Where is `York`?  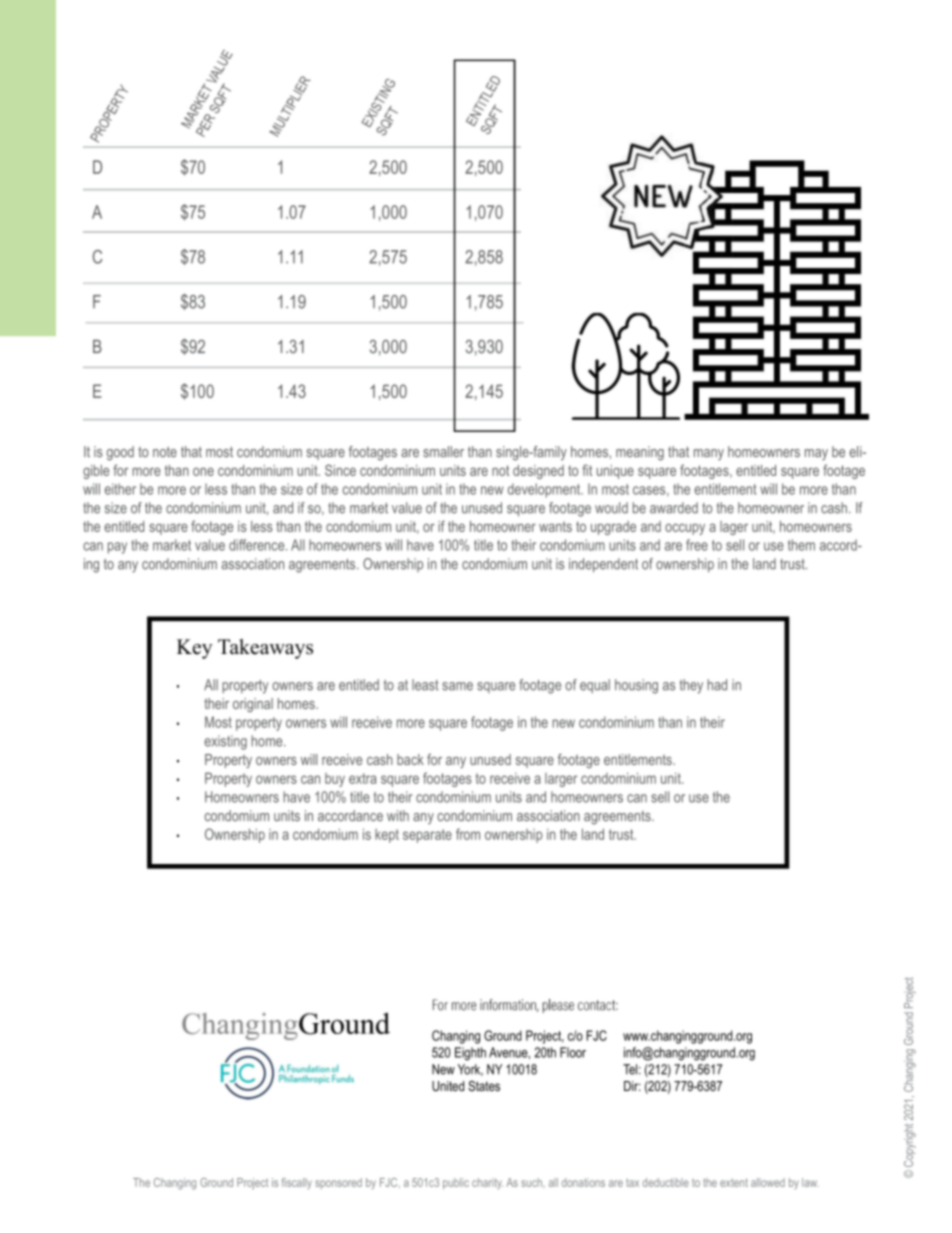
York is located at coordinates (470, 1070).
